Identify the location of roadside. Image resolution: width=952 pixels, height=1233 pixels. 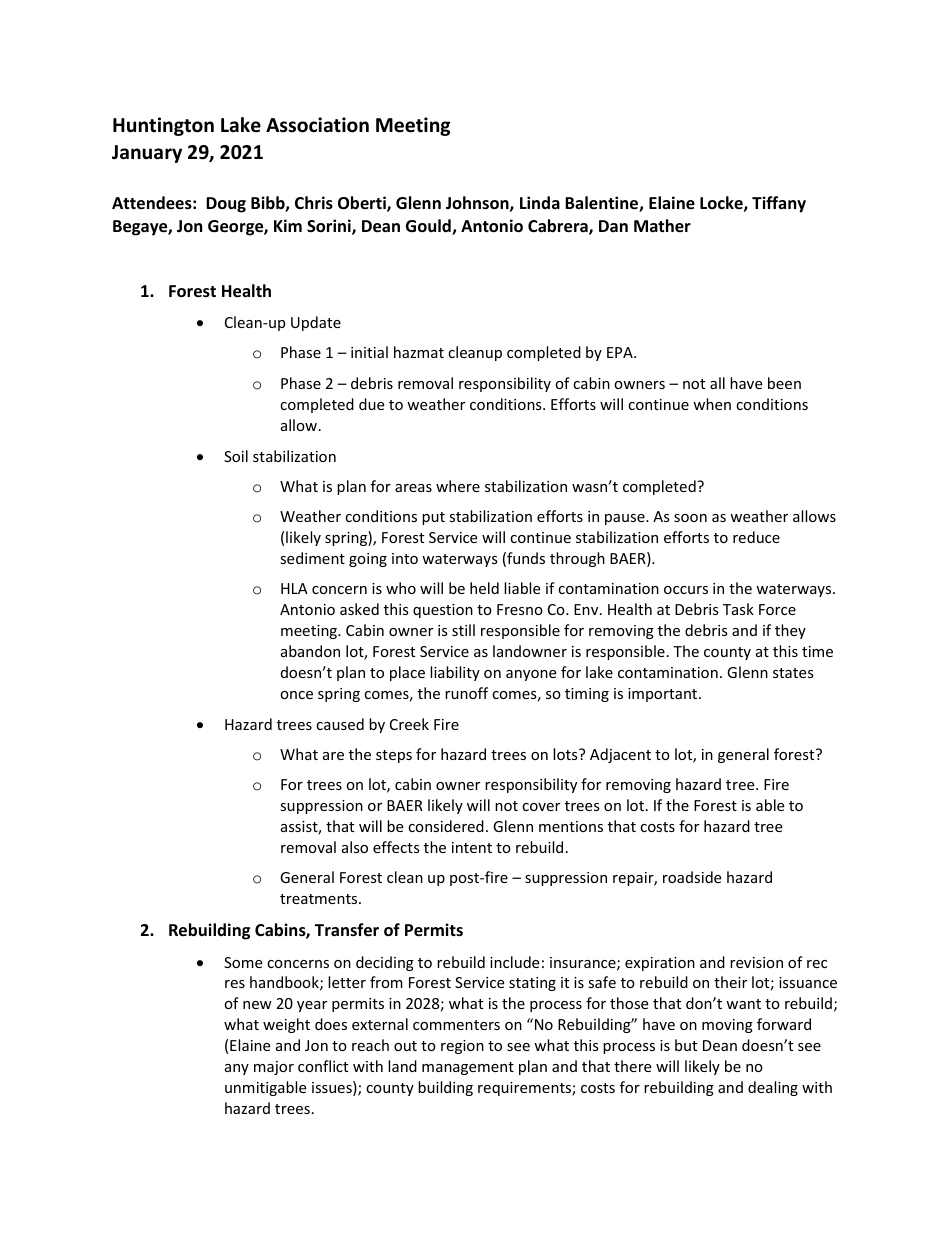
(692, 877).
